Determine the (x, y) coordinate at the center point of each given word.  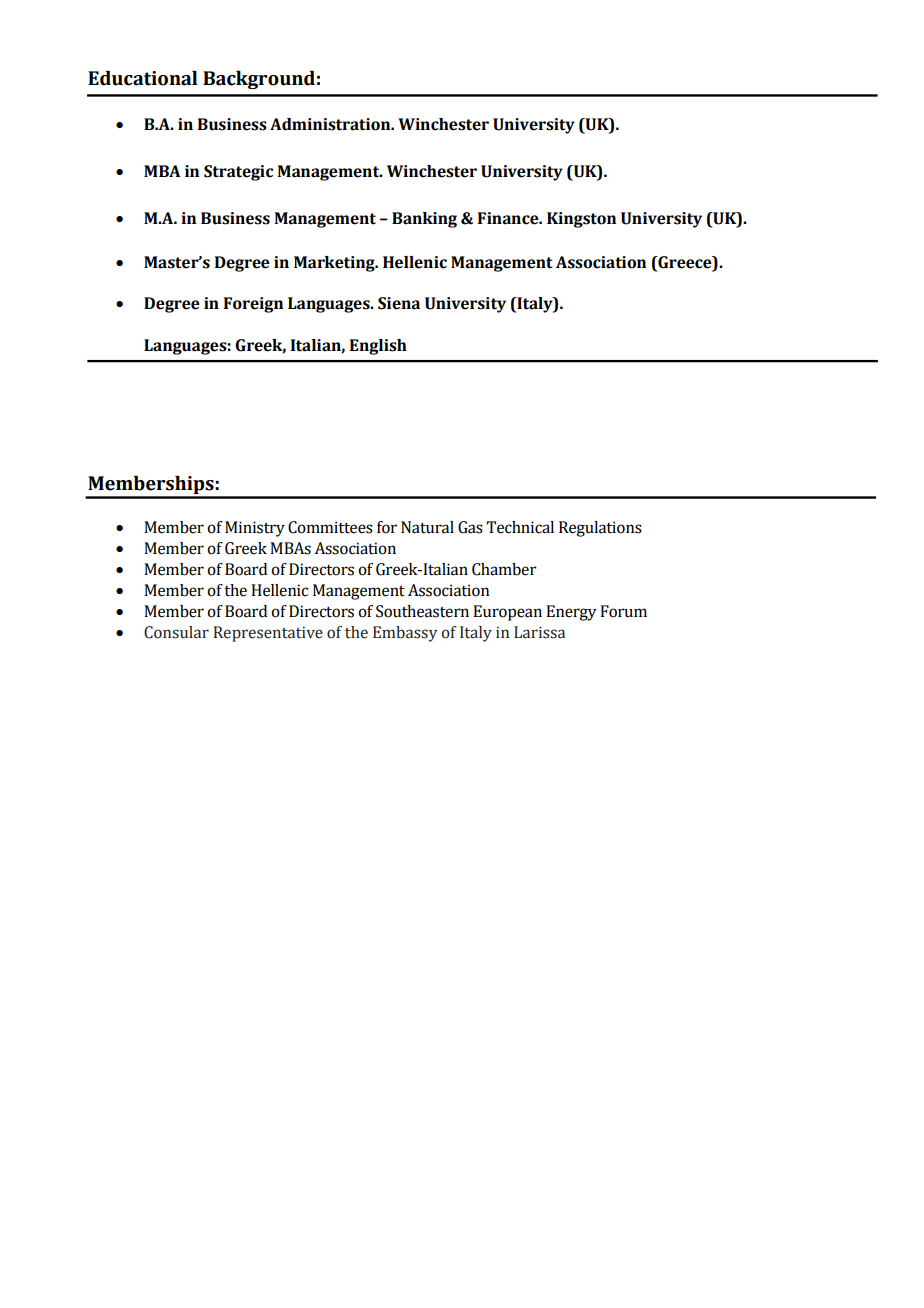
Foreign (253, 305)
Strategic (238, 173)
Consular (176, 632)
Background (259, 80)
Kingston (581, 220)
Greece (685, 262)
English (378, 347)
